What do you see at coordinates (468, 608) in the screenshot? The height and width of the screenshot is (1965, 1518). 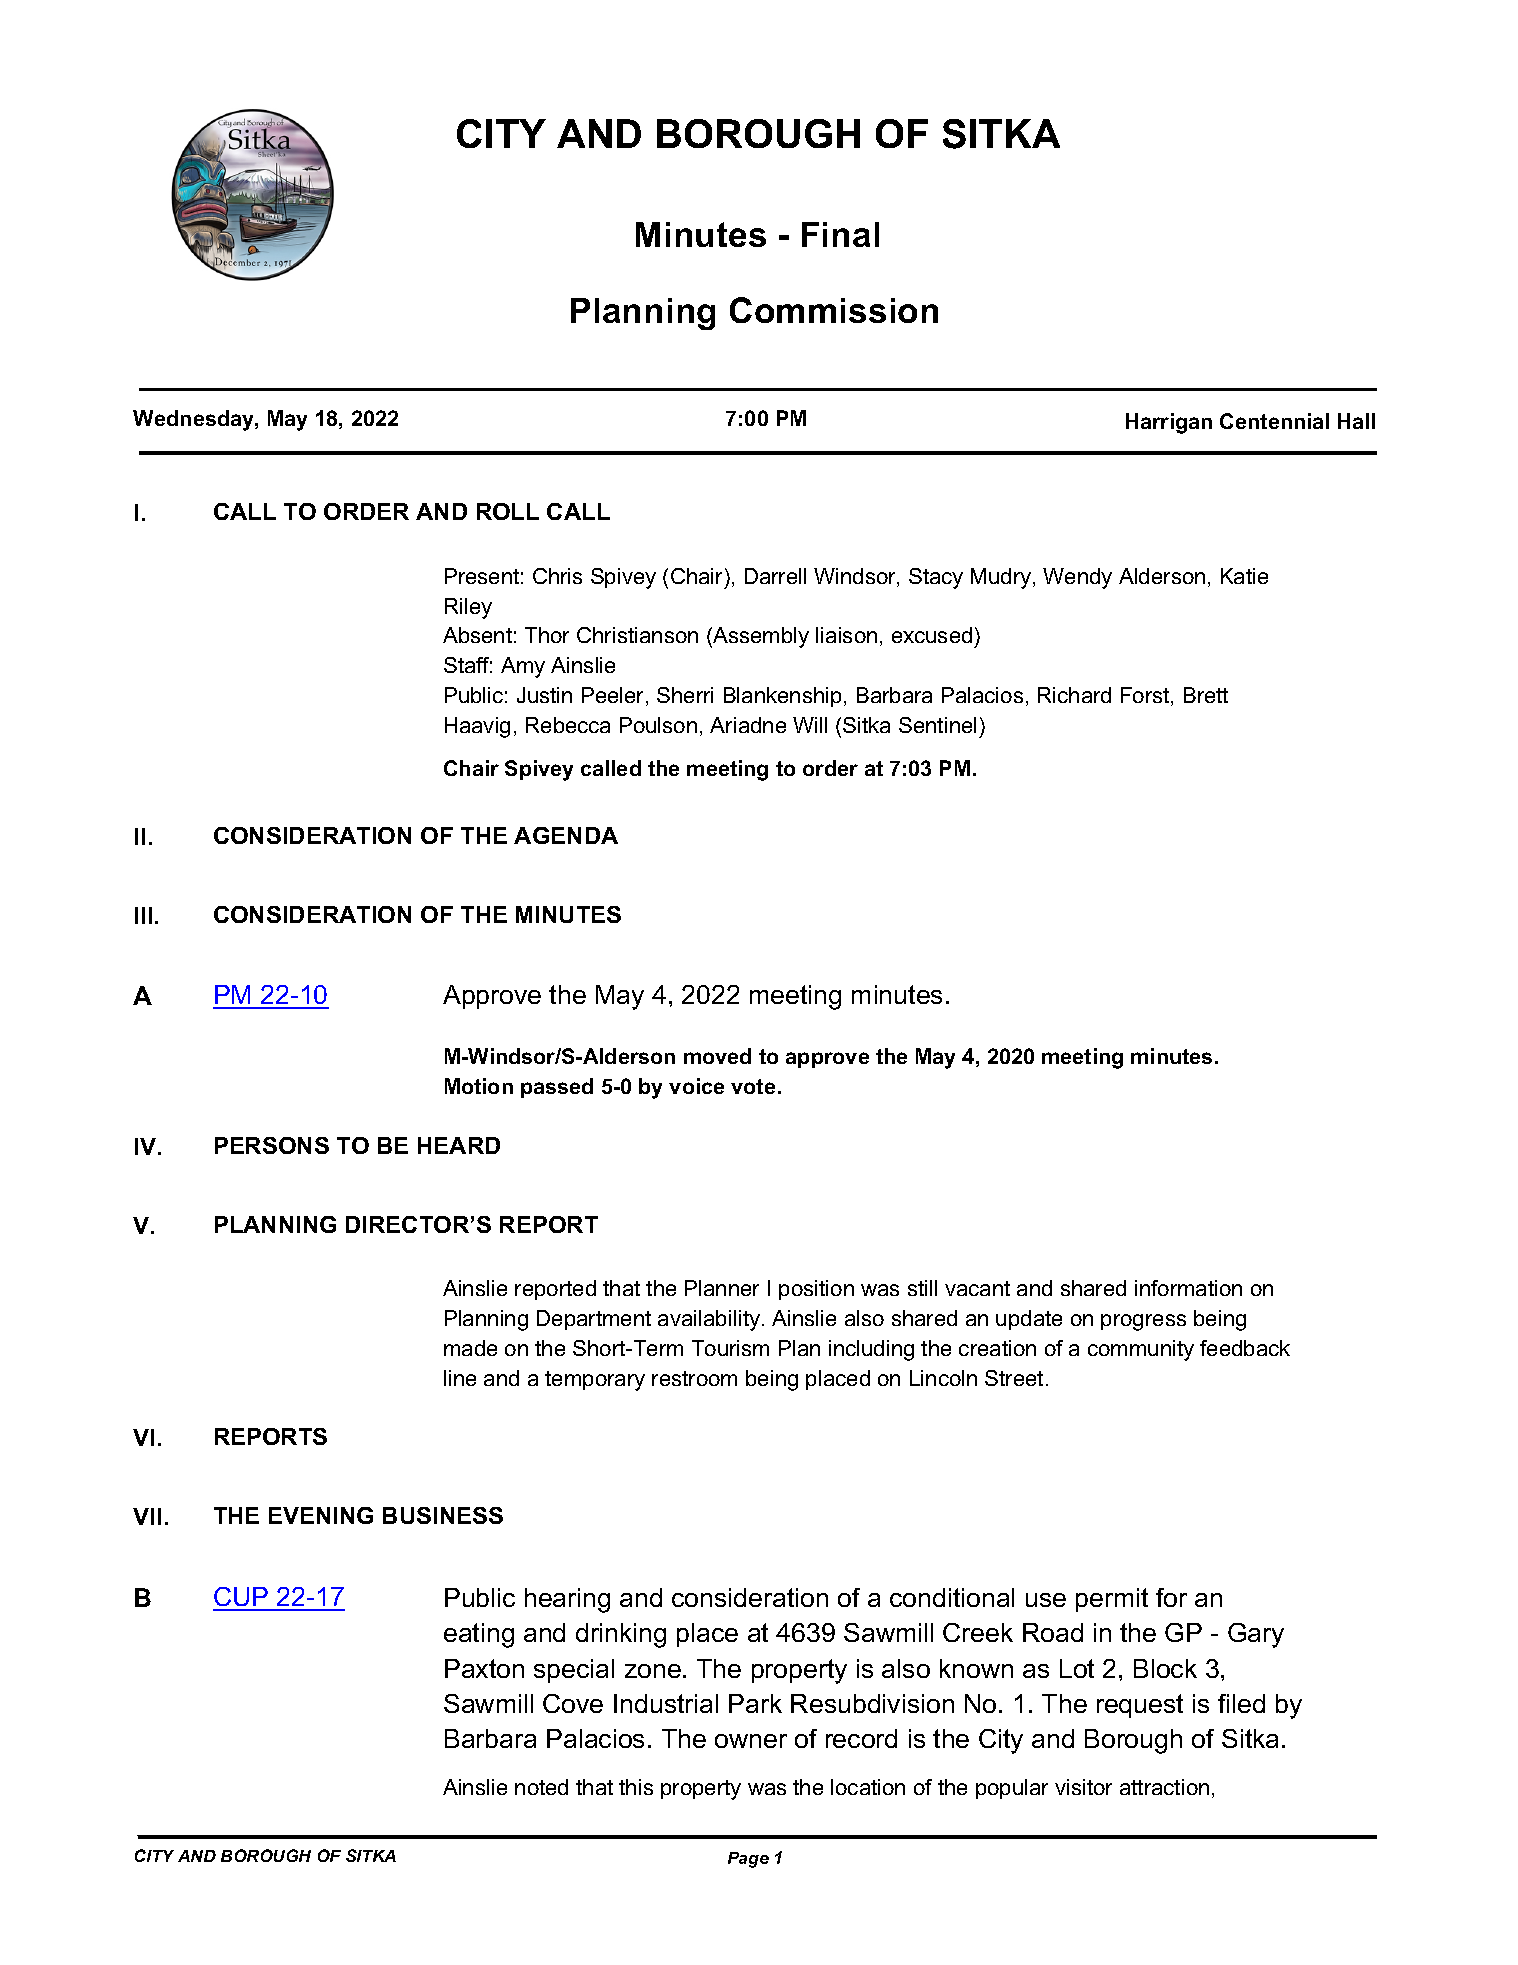 I see `Riley` at bounding box center [468, 608].
